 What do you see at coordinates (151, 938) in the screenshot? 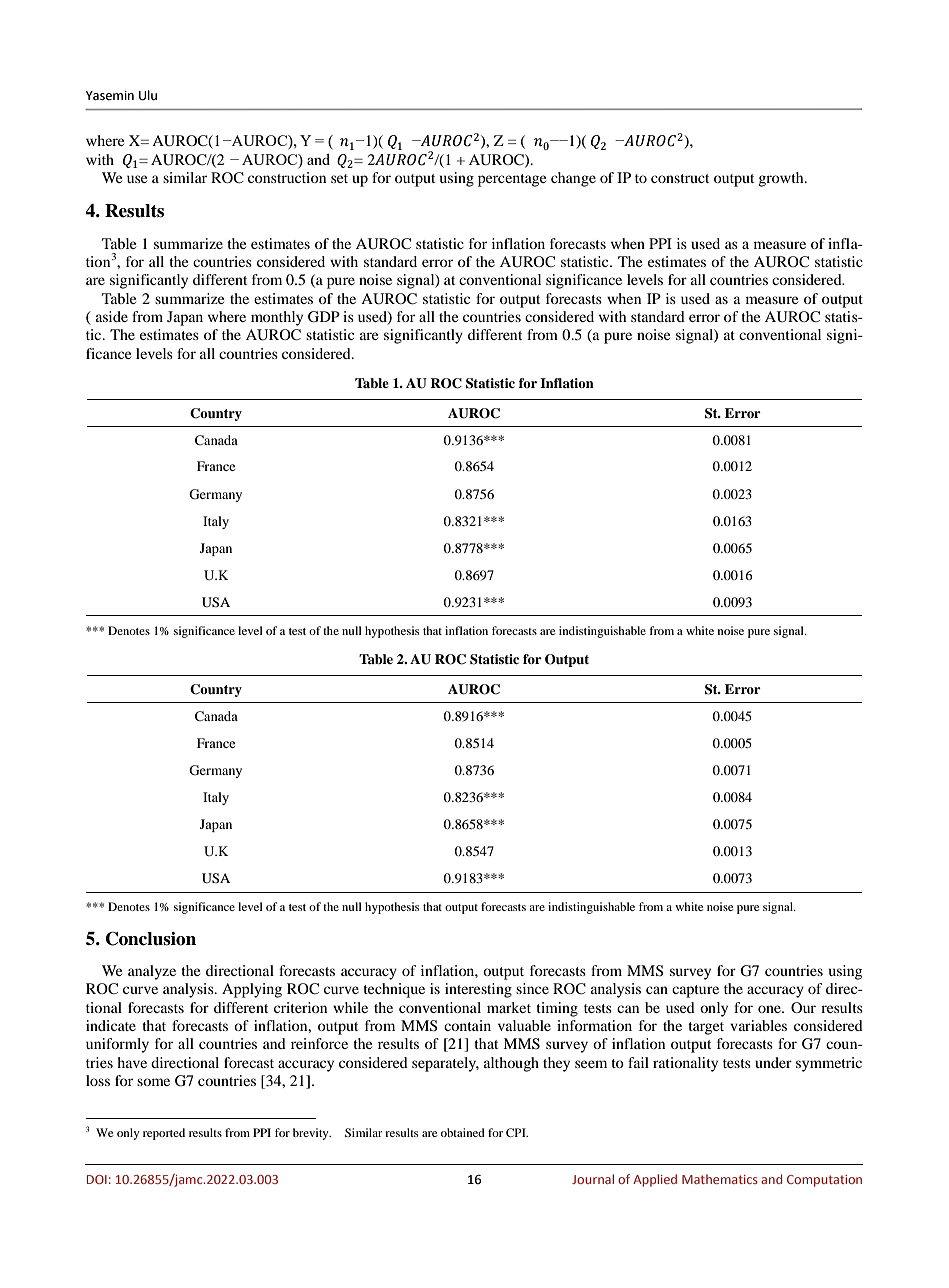
I see `Conclusion` at bounding box center [151, 938].
